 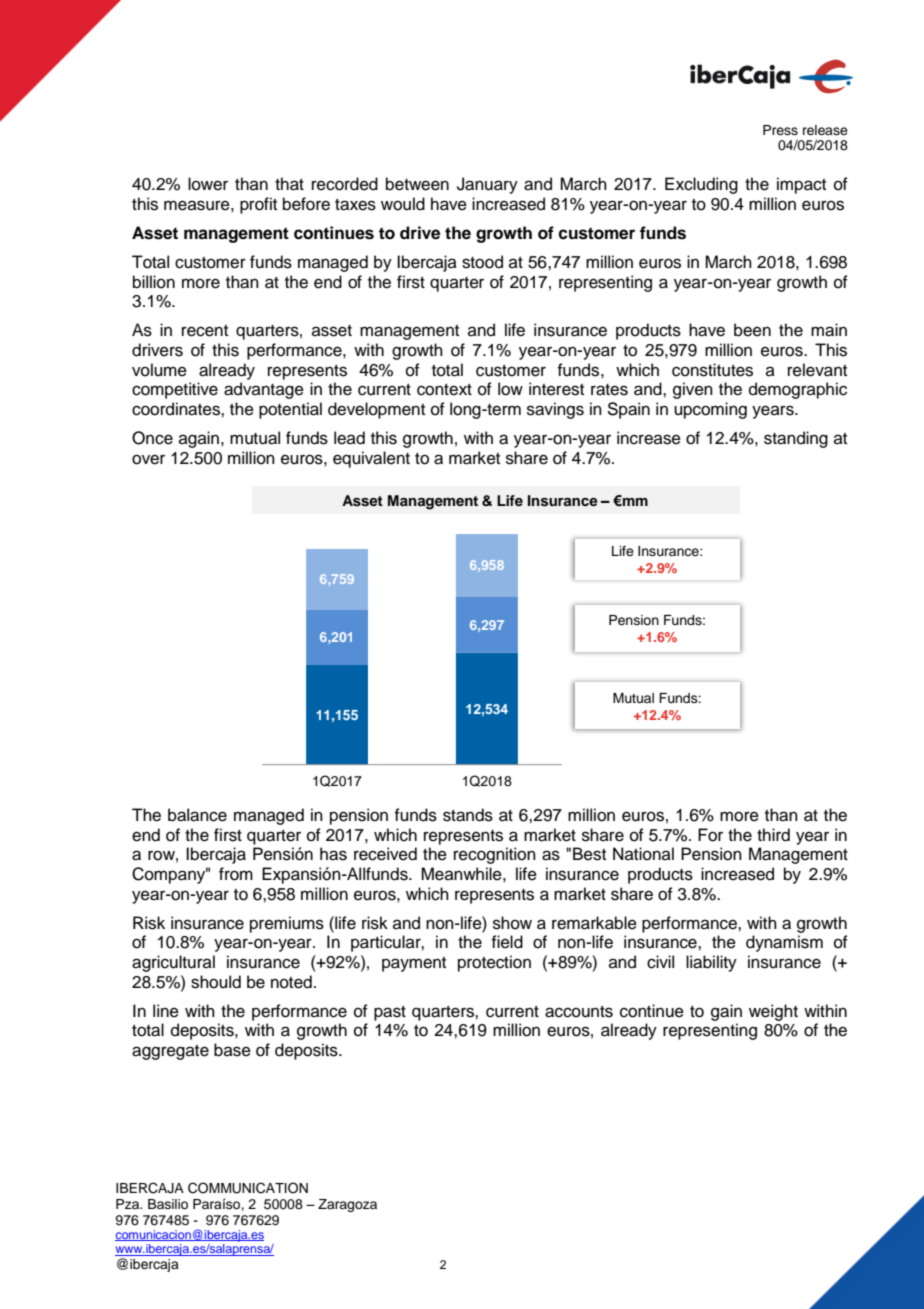 I want to click on balance, so click(x=197, y=815).
